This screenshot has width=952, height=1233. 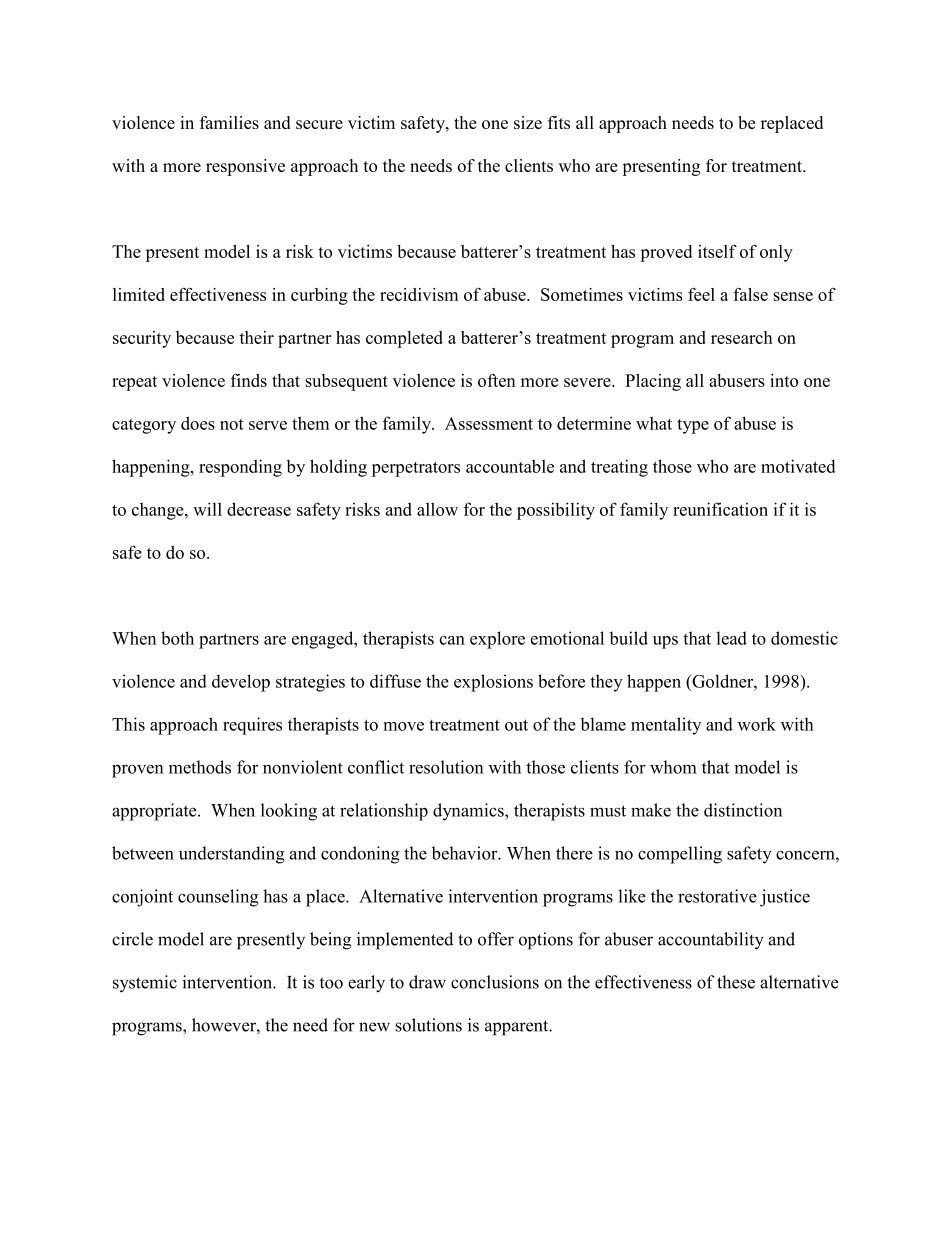 What do you see at coordinates (731, 638) in the screenshot?
I see `lead` at bounding box center [731, 638].
